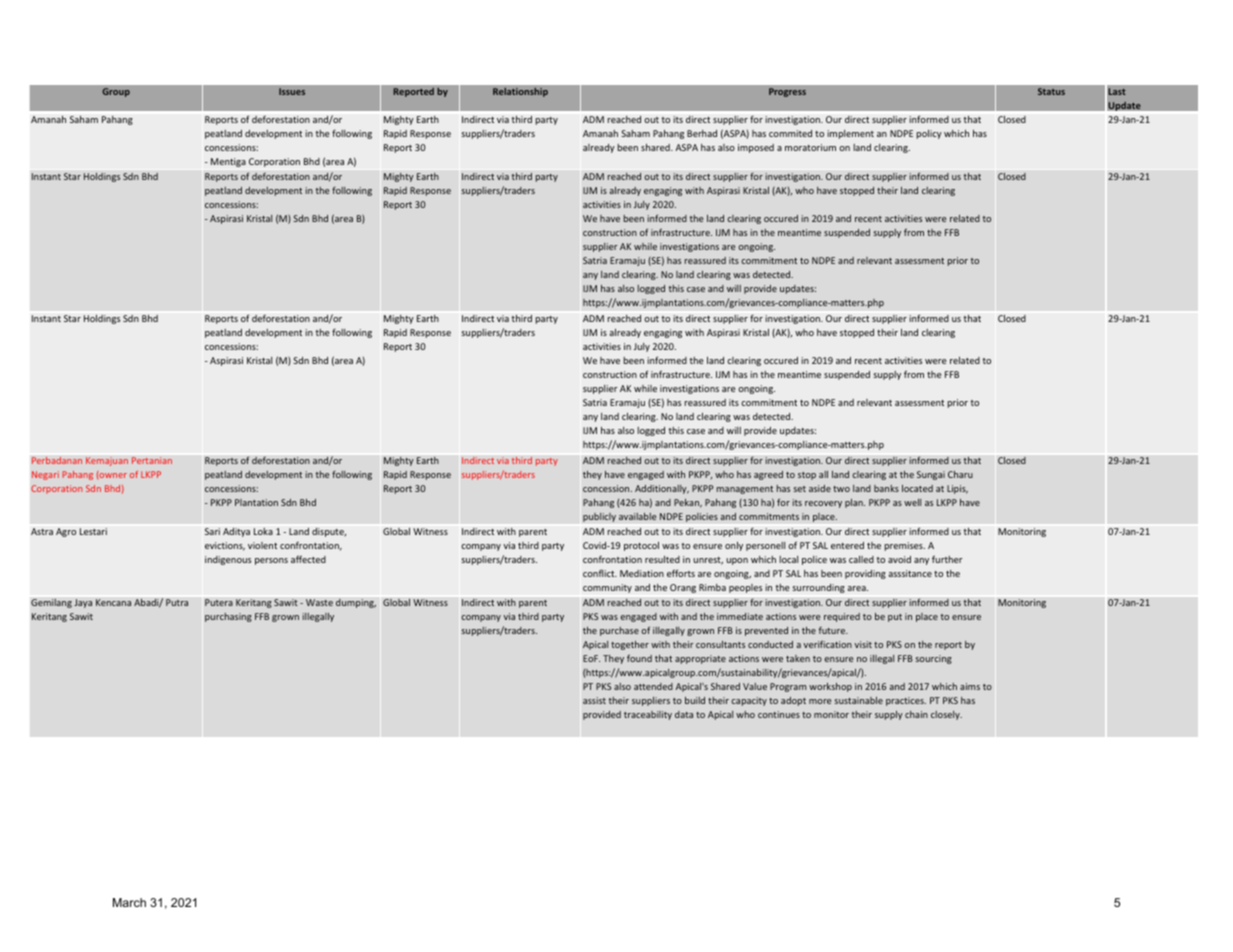  What do you see at coordinates (129, 902) in the image?
I see `March` at bounding box center [129, 902].
